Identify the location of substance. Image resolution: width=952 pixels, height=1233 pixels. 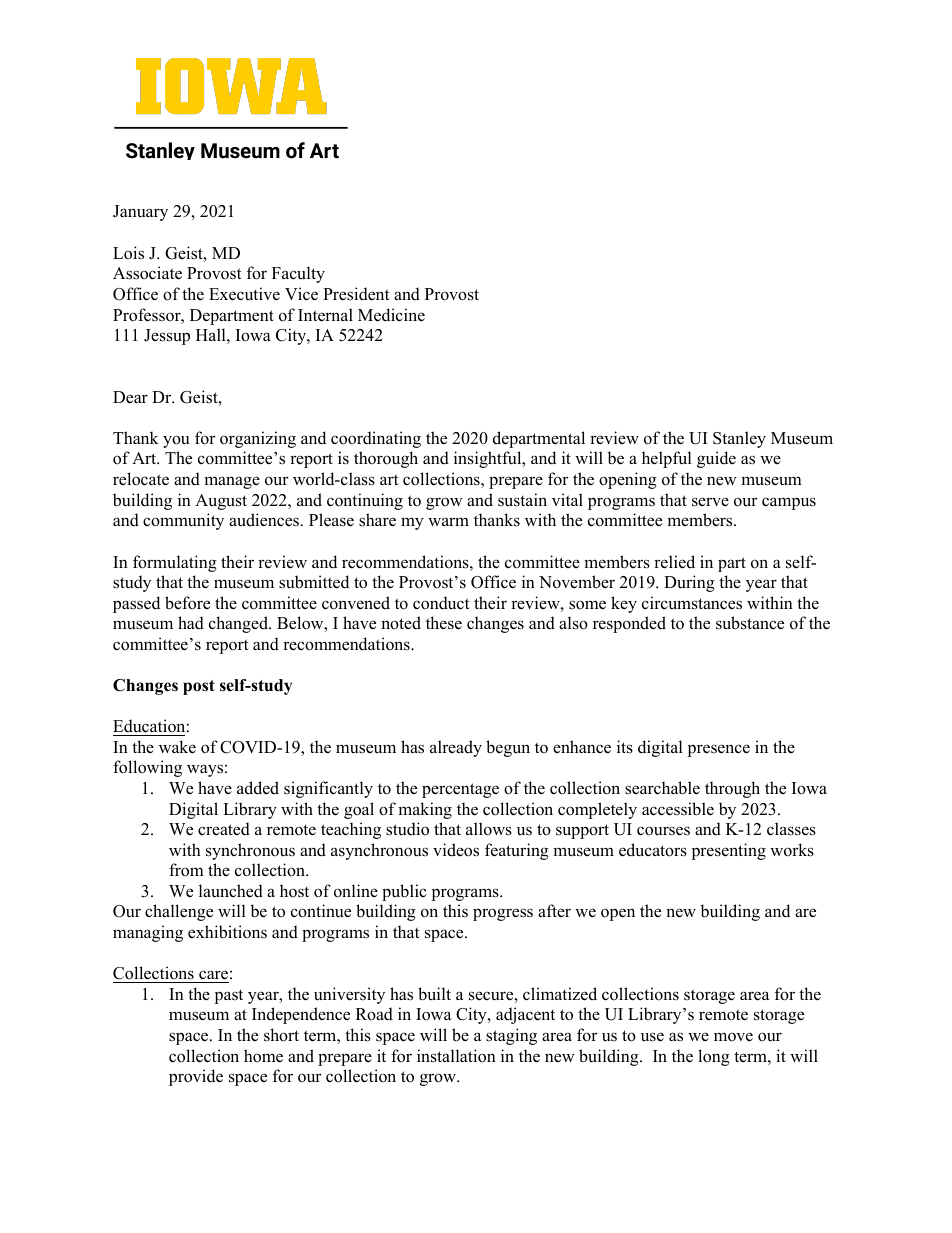
(750, 623).
